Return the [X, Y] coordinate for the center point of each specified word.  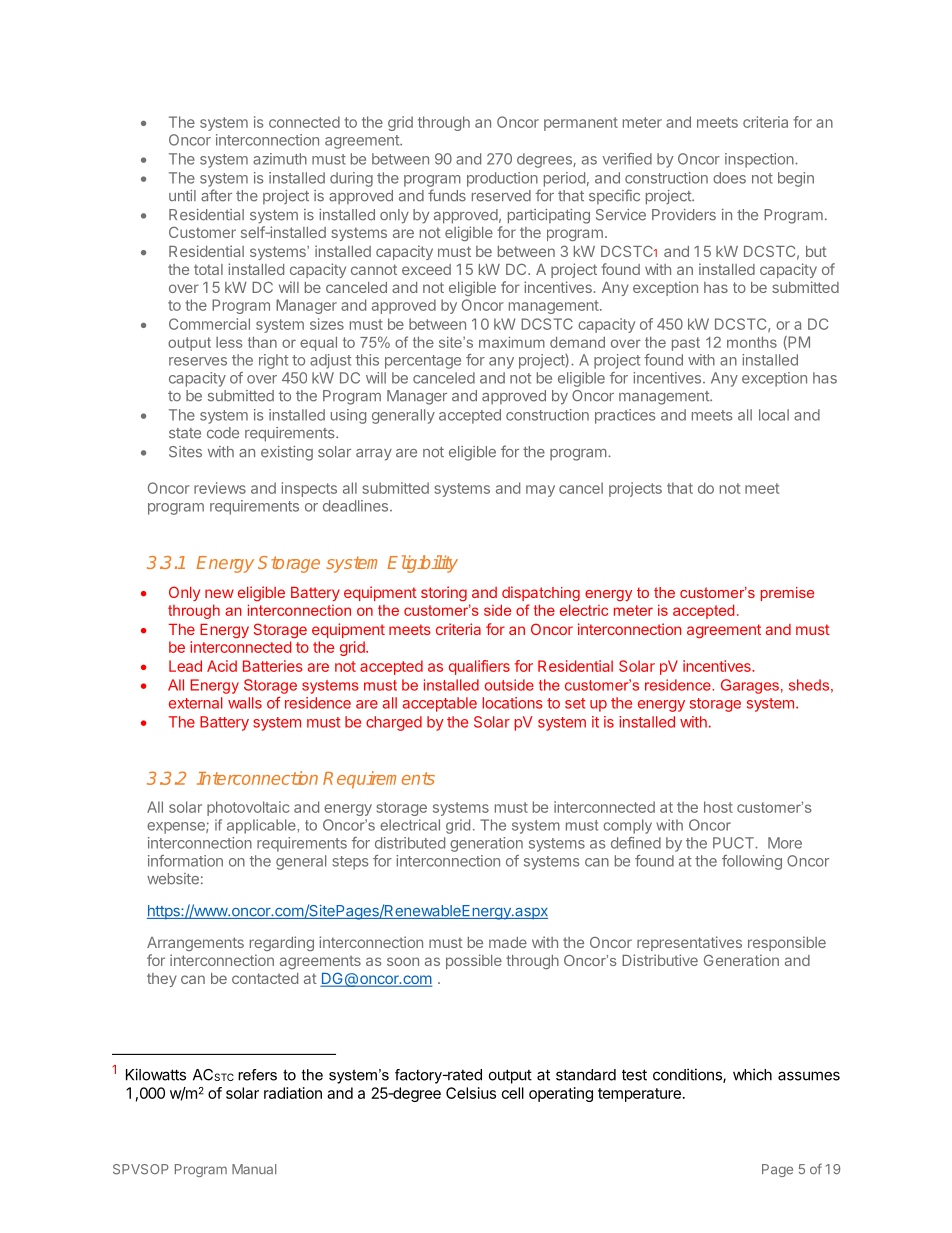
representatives [689, 943]
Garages [750, 686]
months [752, 342]
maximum [512, 342]
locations [512, 703]
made [508, 942]
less [229, 342]
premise [787, 594]
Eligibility [422, 564]
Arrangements [195, 944]
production [502, 179]
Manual [254, 1169]
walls [245, 703]
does [729, 178]
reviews [220, 488]
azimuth [280, 159]
